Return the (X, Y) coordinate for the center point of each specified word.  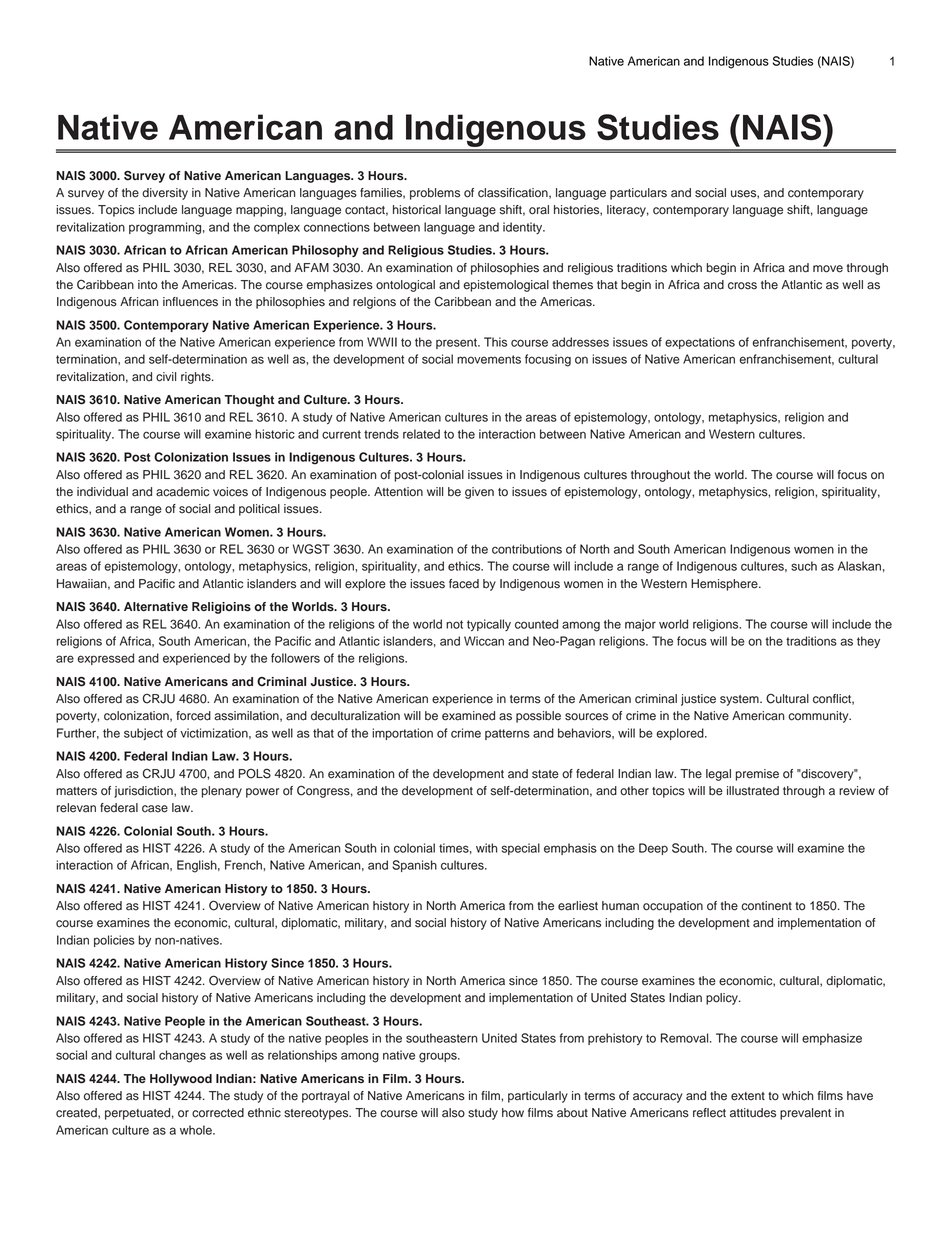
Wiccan (484, 641)
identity (524, 228)
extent (748, 1096)
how (513, 1113)
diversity (165, 194)
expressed (105, 659)
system (740, 700)
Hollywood (181, 1080)
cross (742, 286)
